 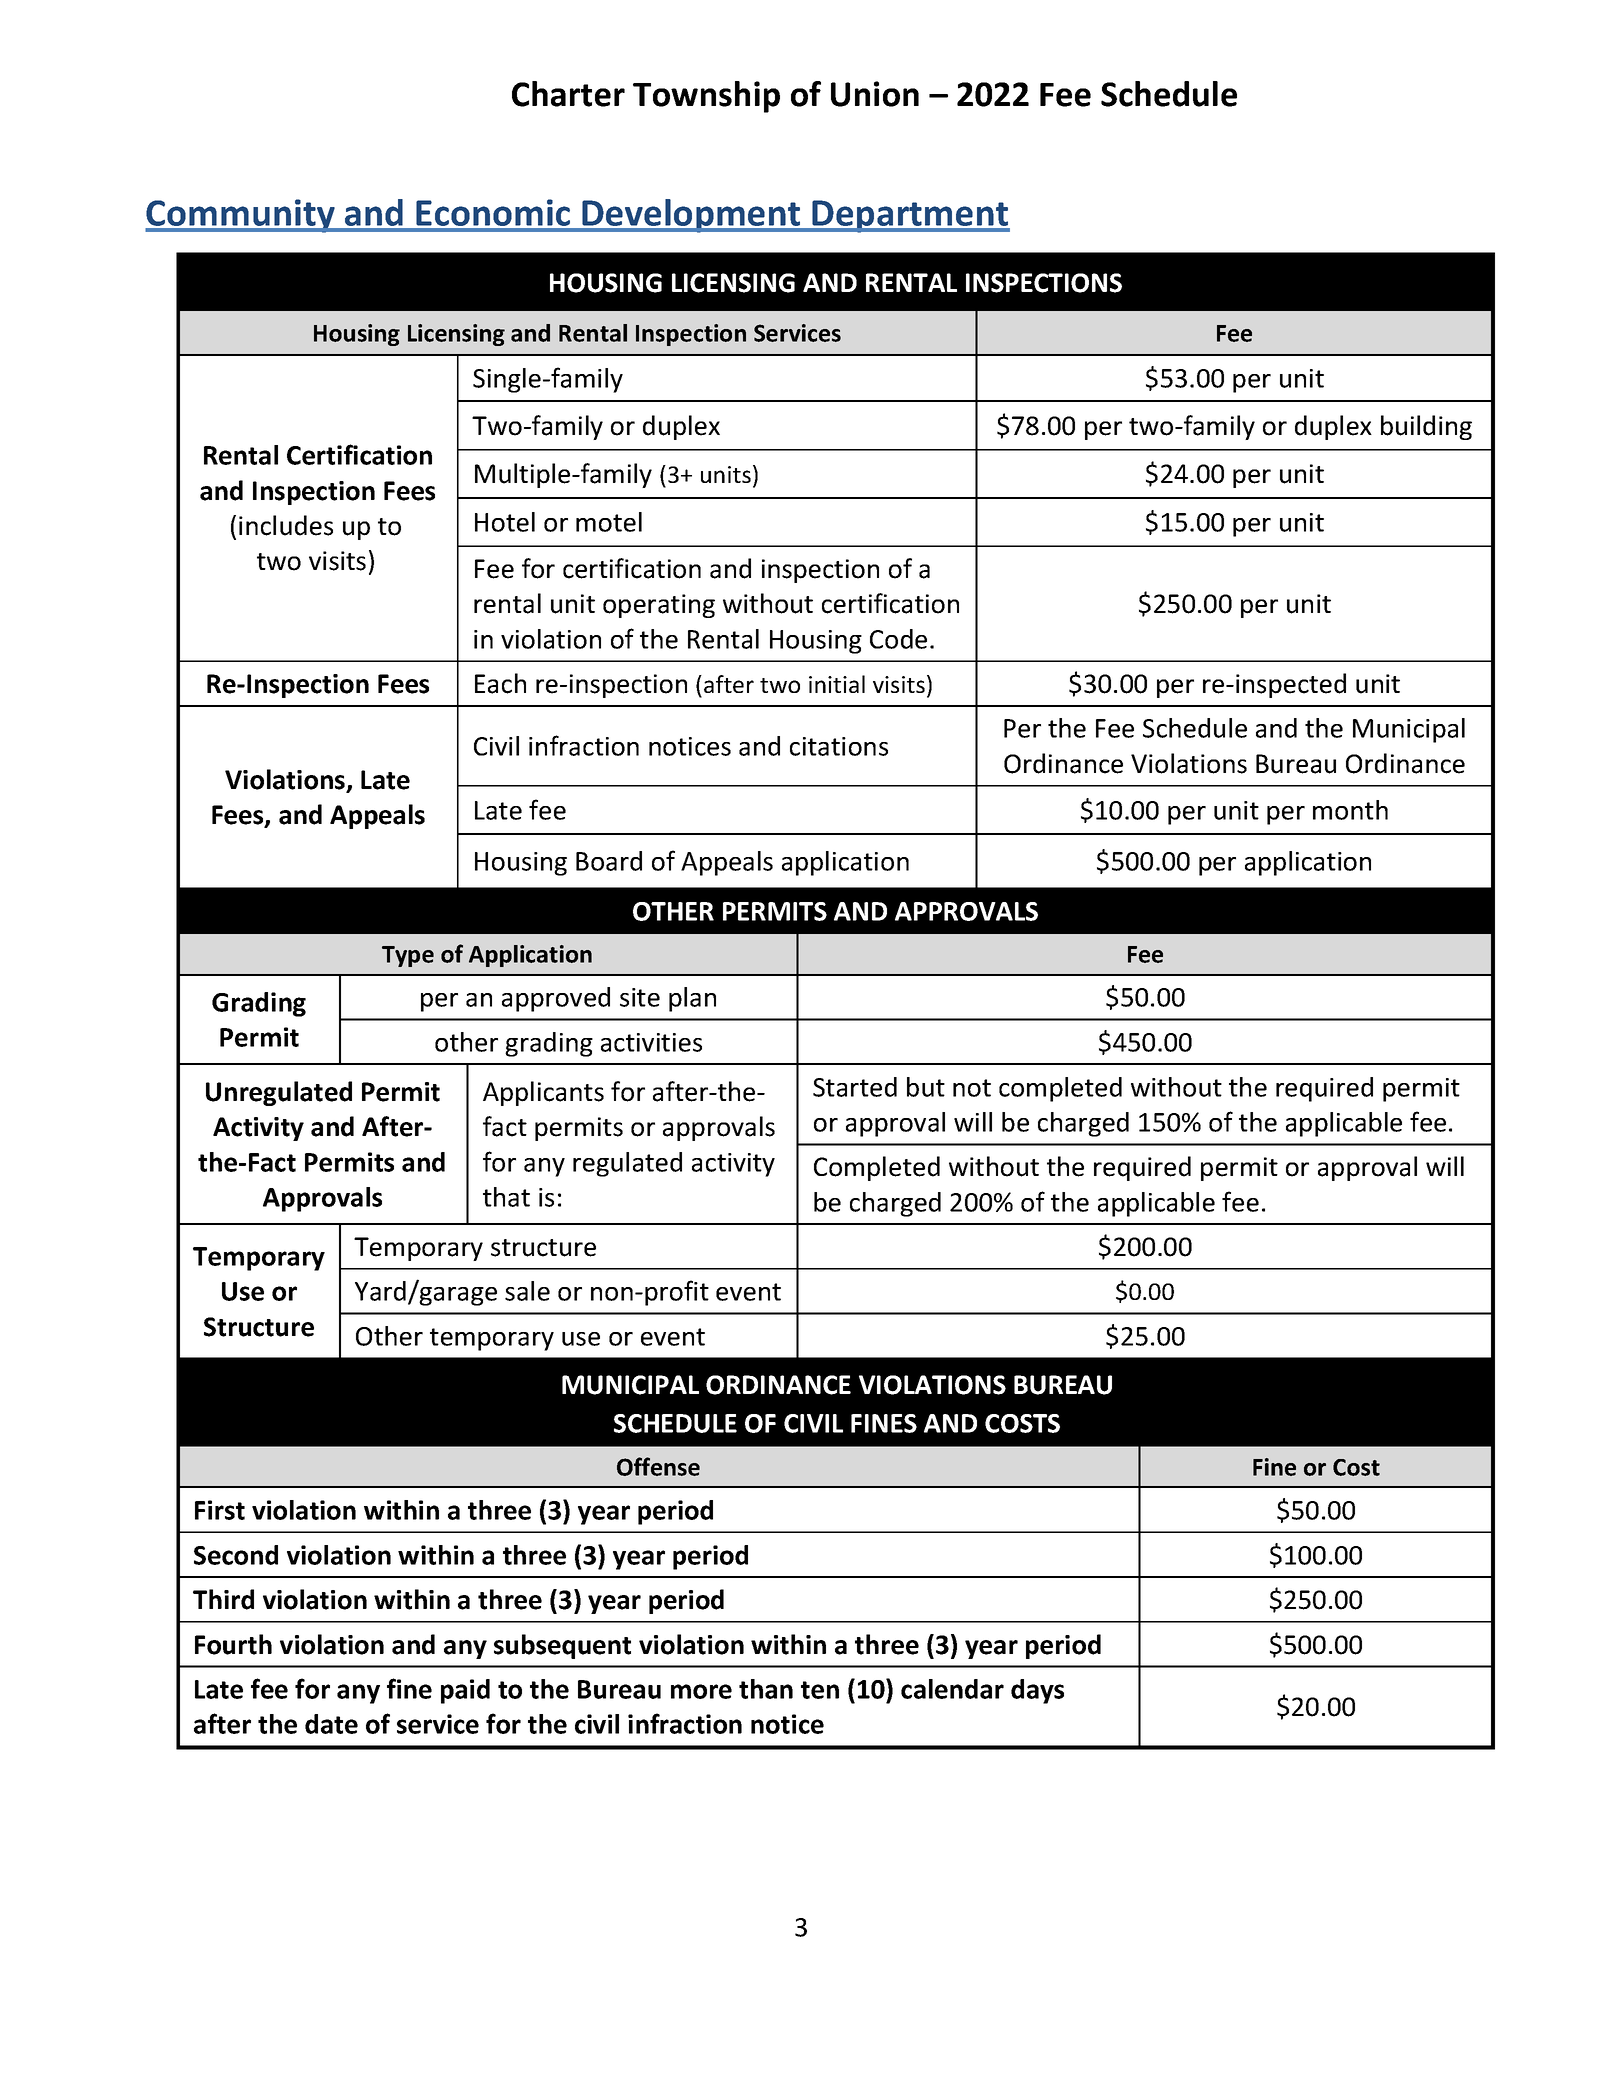 I want to click on month, so click(x=1350, y=810).
